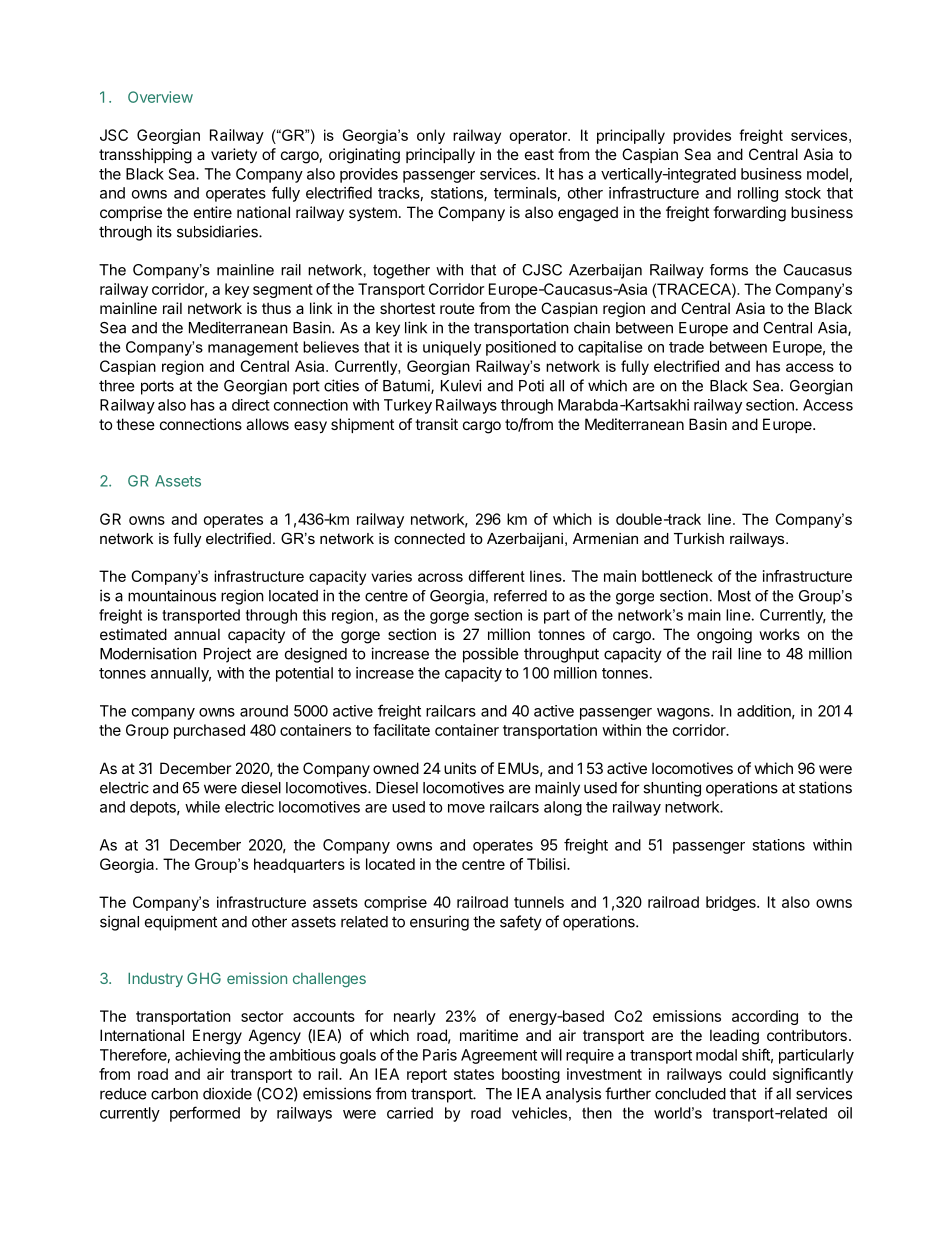  Describe the element at coordinates (431, 136) in the screenshot. I see `only` at that location.
